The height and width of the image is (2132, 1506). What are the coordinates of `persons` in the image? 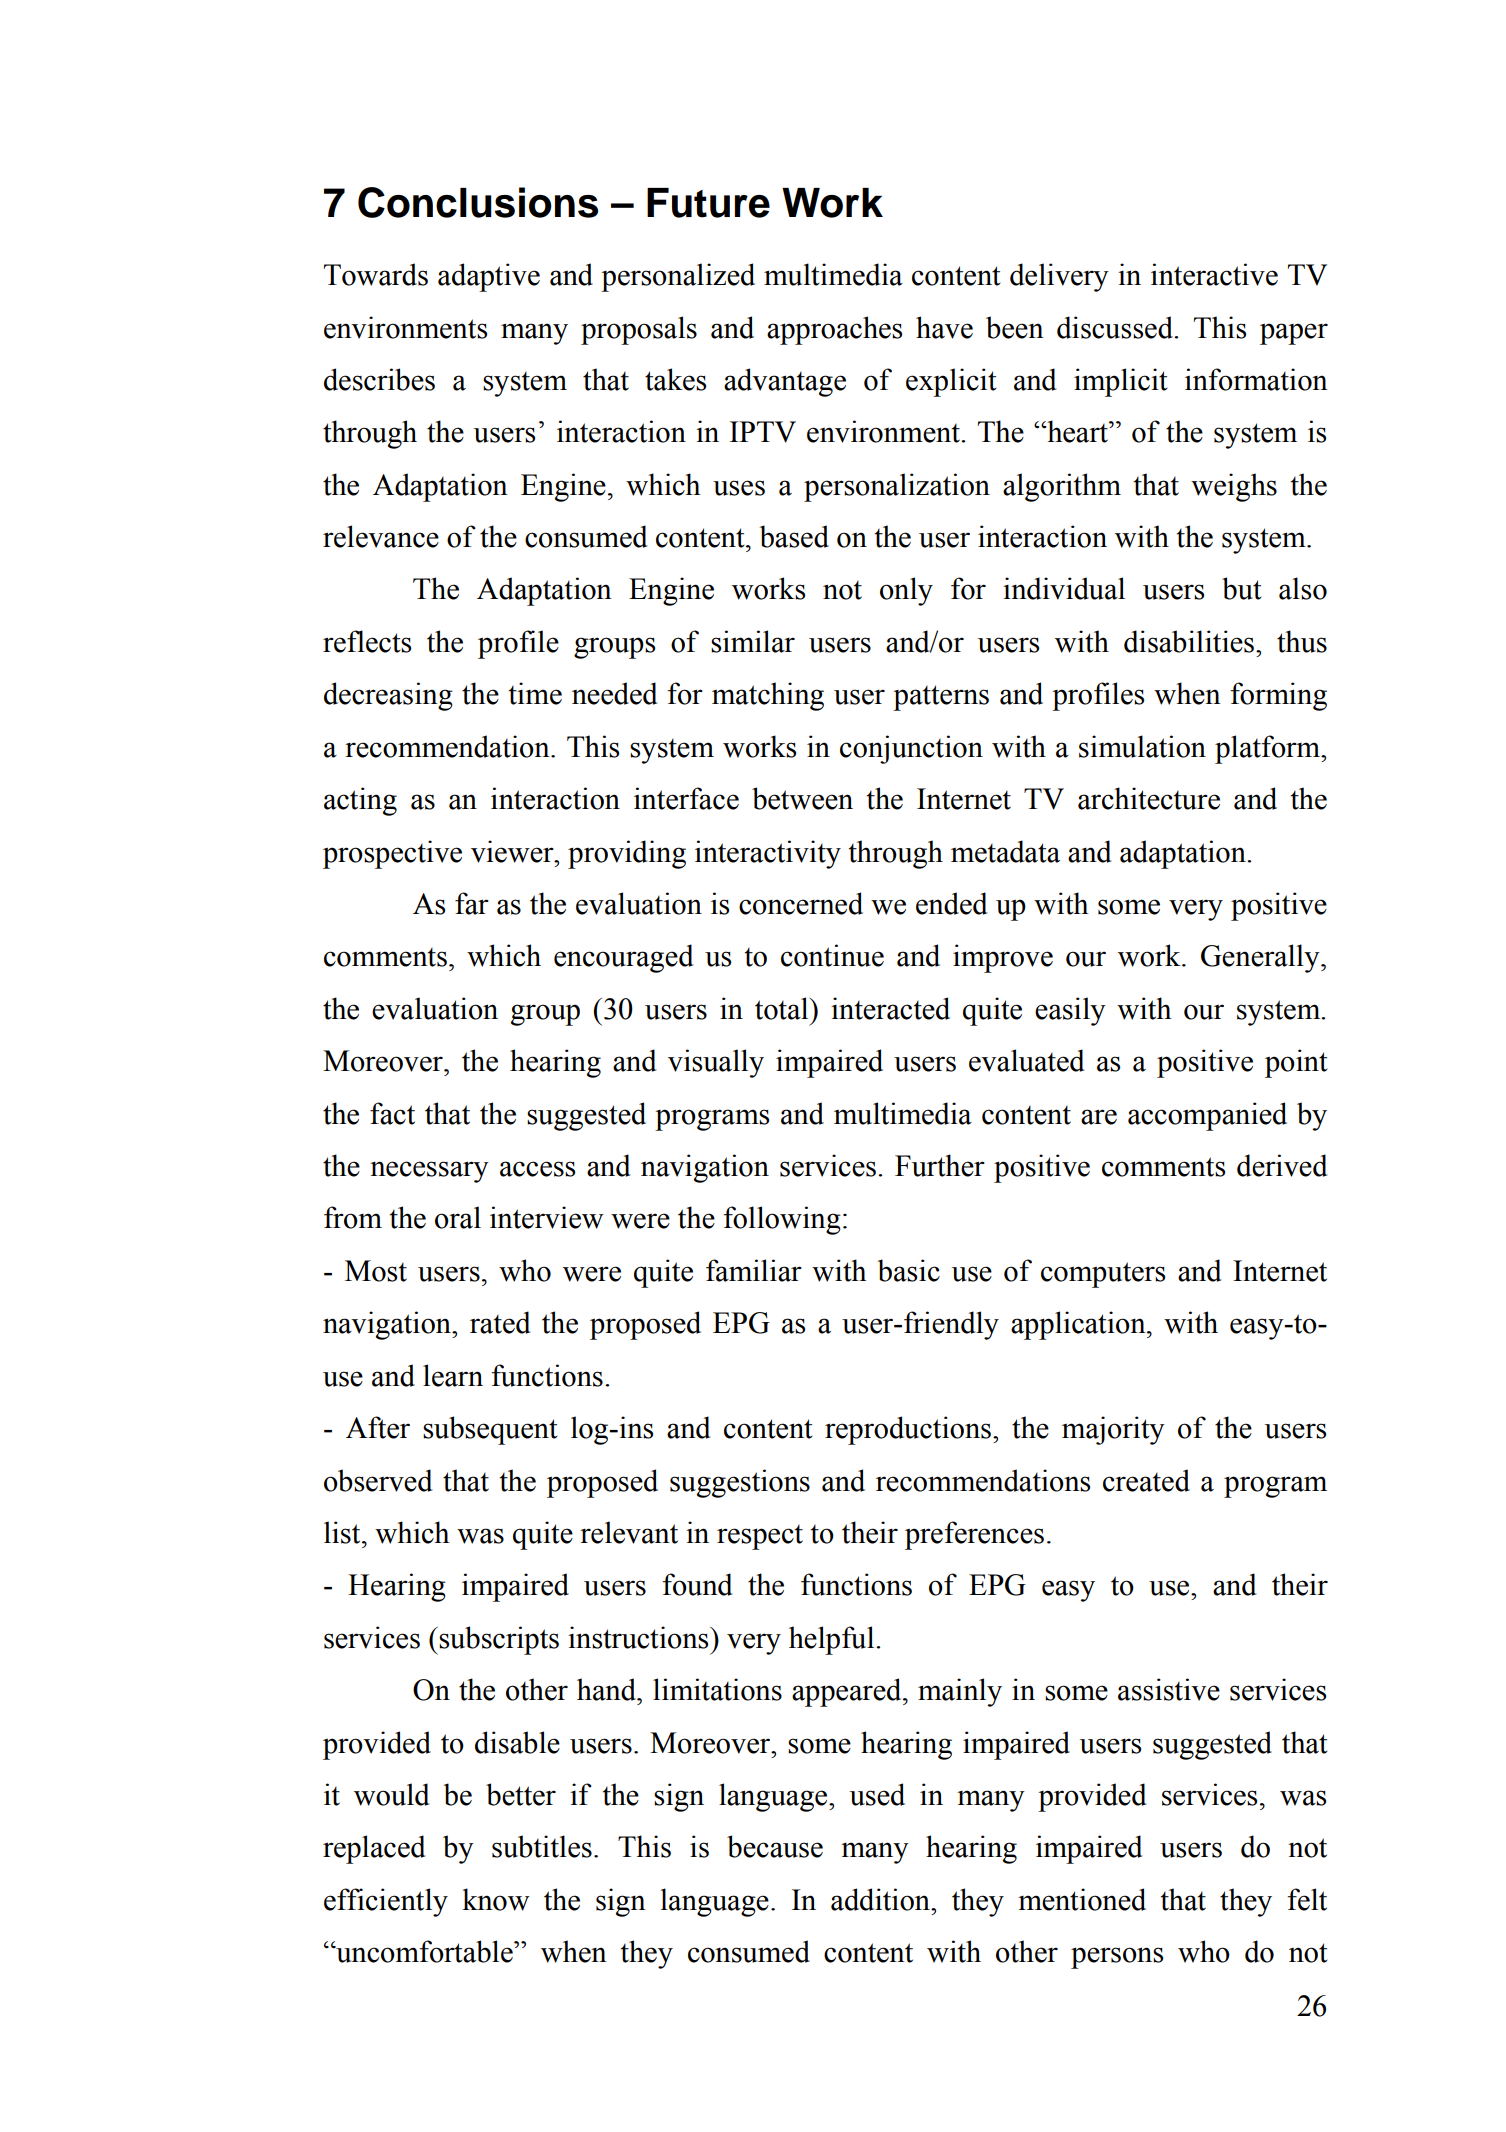 It's located at (1117, 1958).
